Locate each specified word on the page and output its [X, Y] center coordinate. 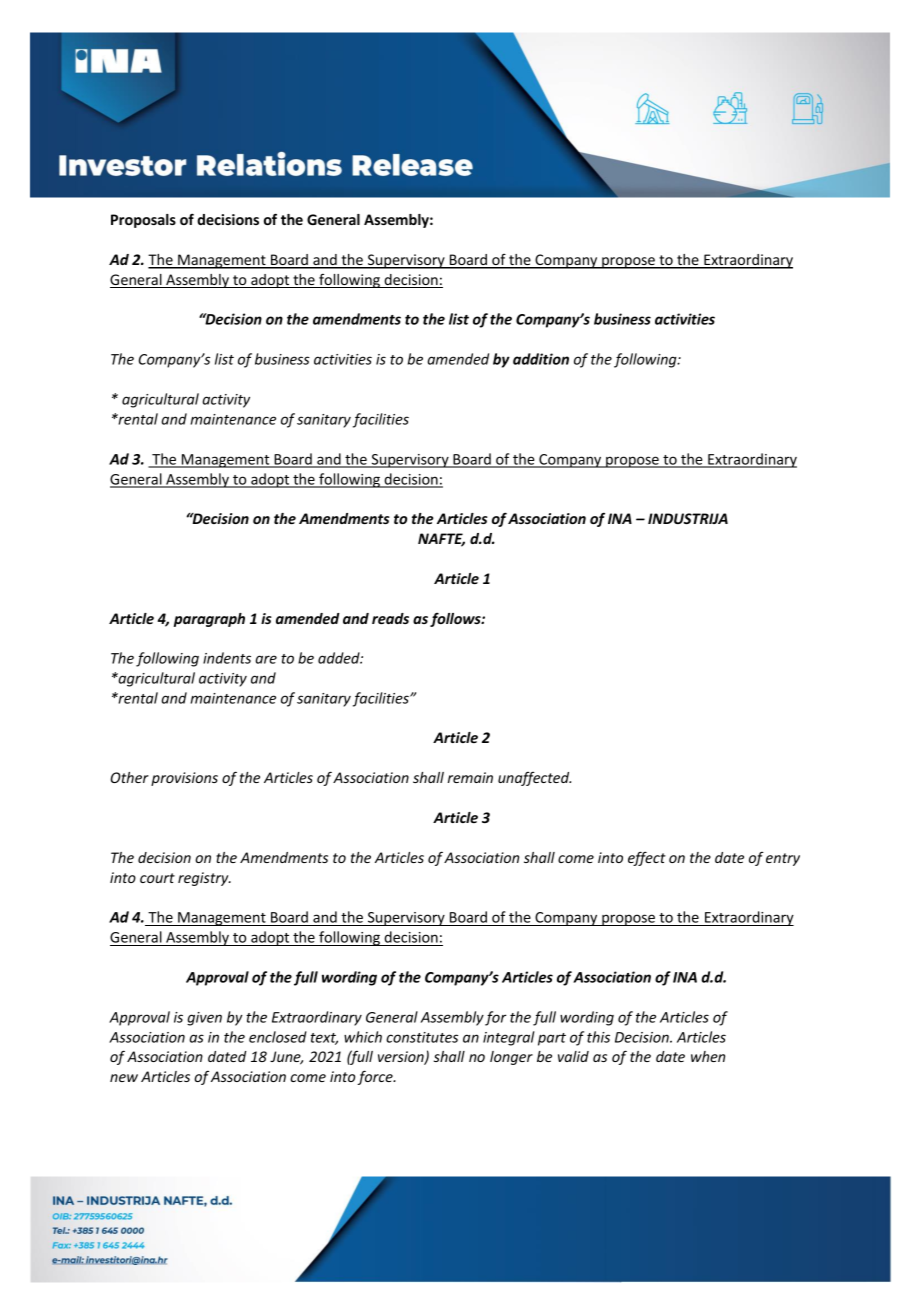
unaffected [534, 779]
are [266, 659]
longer [511, 1058]
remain [470, 777]
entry [783, 859]
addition [541, 359]
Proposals [143, 221]
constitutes [422, 1037]
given [204, 1019]
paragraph [209, 620]
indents [227, 658]
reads [390, 618]
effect [647, 858]
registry [204, 879]
